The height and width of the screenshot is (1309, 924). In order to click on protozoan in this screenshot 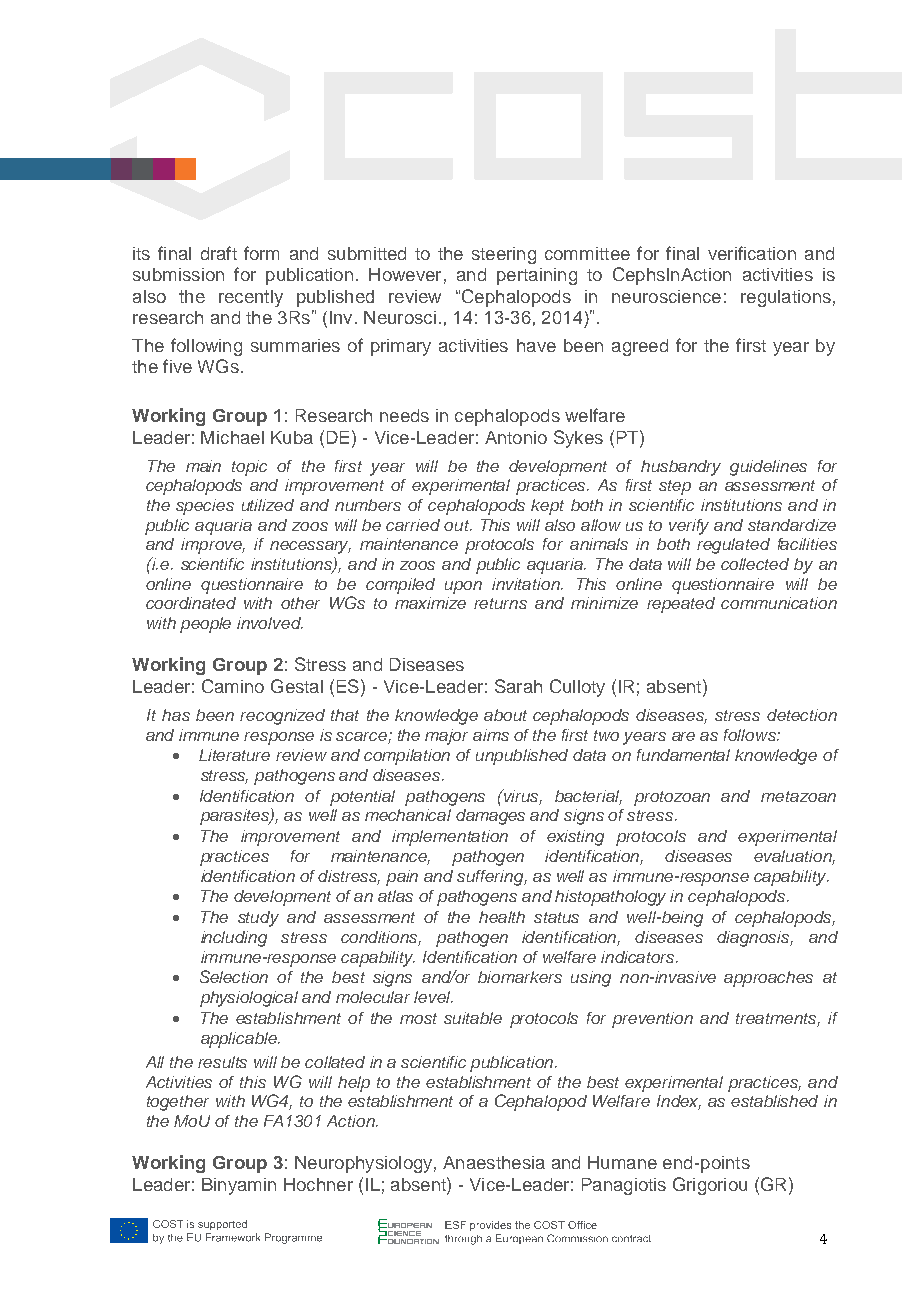, I will do `click(672, 798)`.
